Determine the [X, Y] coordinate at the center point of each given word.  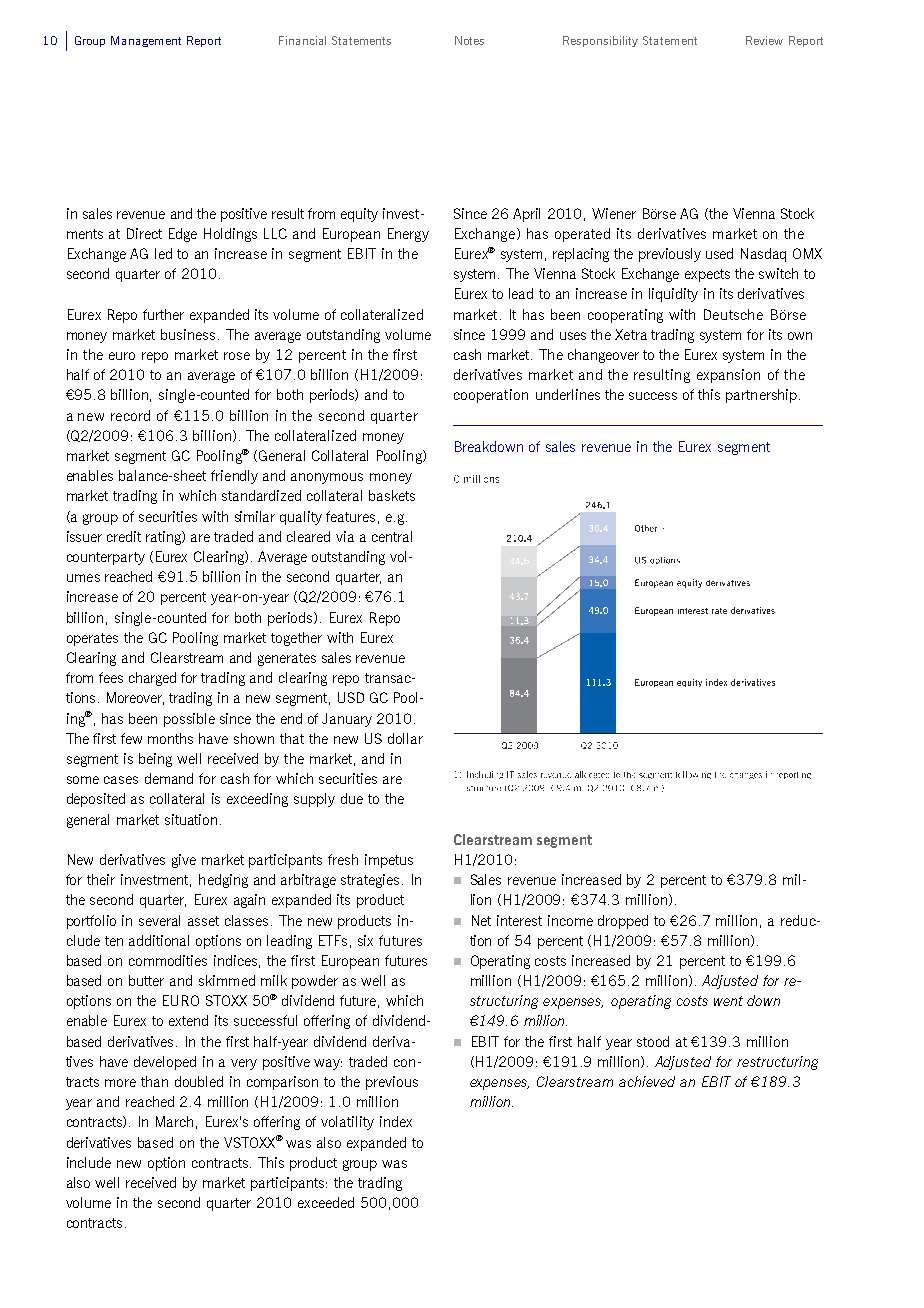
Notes [469, 40]
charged [152, 679]
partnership [761, 396]
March [174, 1121]
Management [146, 41]
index [396, 1121]
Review [764, 40]
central [392, 536]
